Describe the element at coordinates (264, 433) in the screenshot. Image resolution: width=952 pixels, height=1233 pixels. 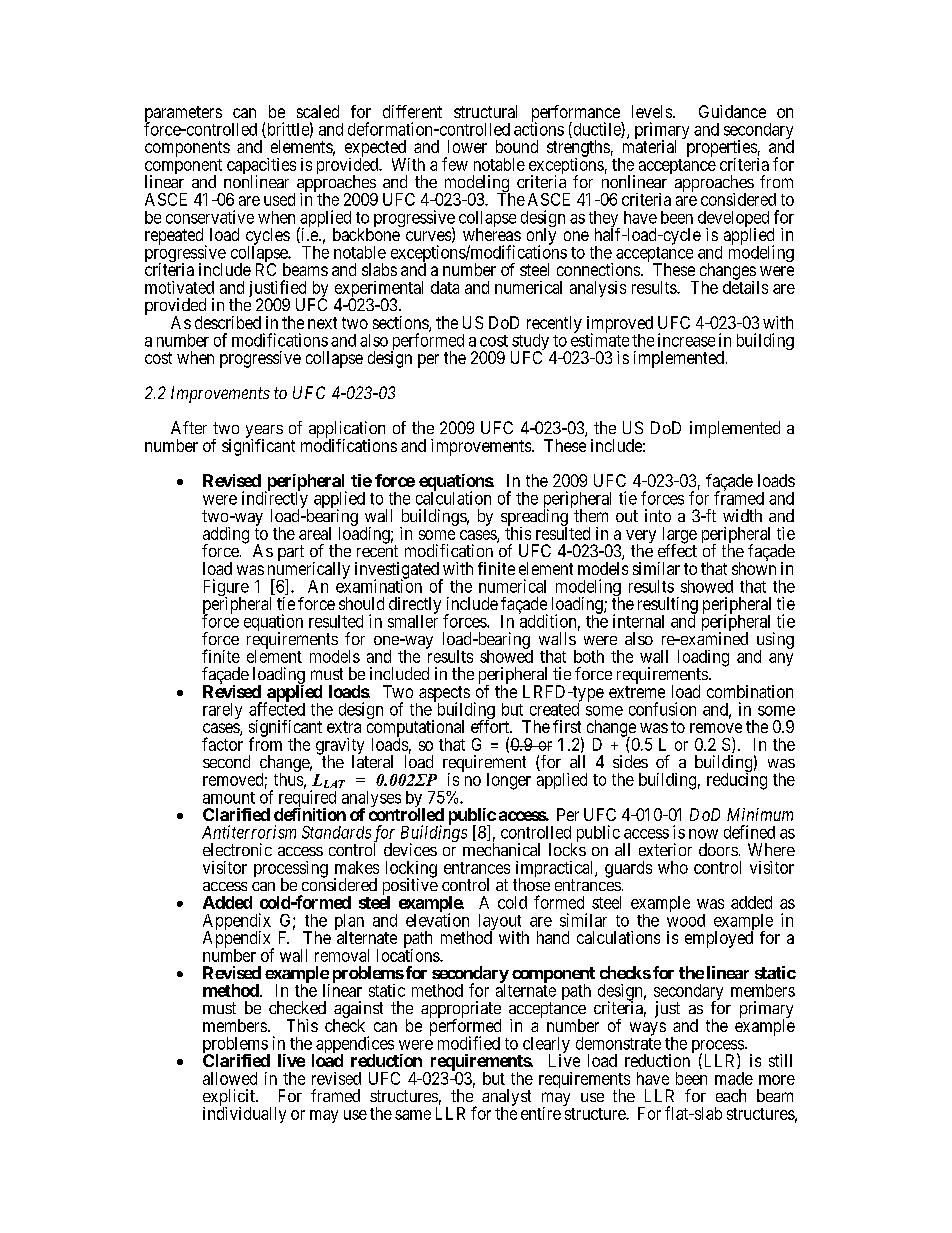
I see `years` at that location.
